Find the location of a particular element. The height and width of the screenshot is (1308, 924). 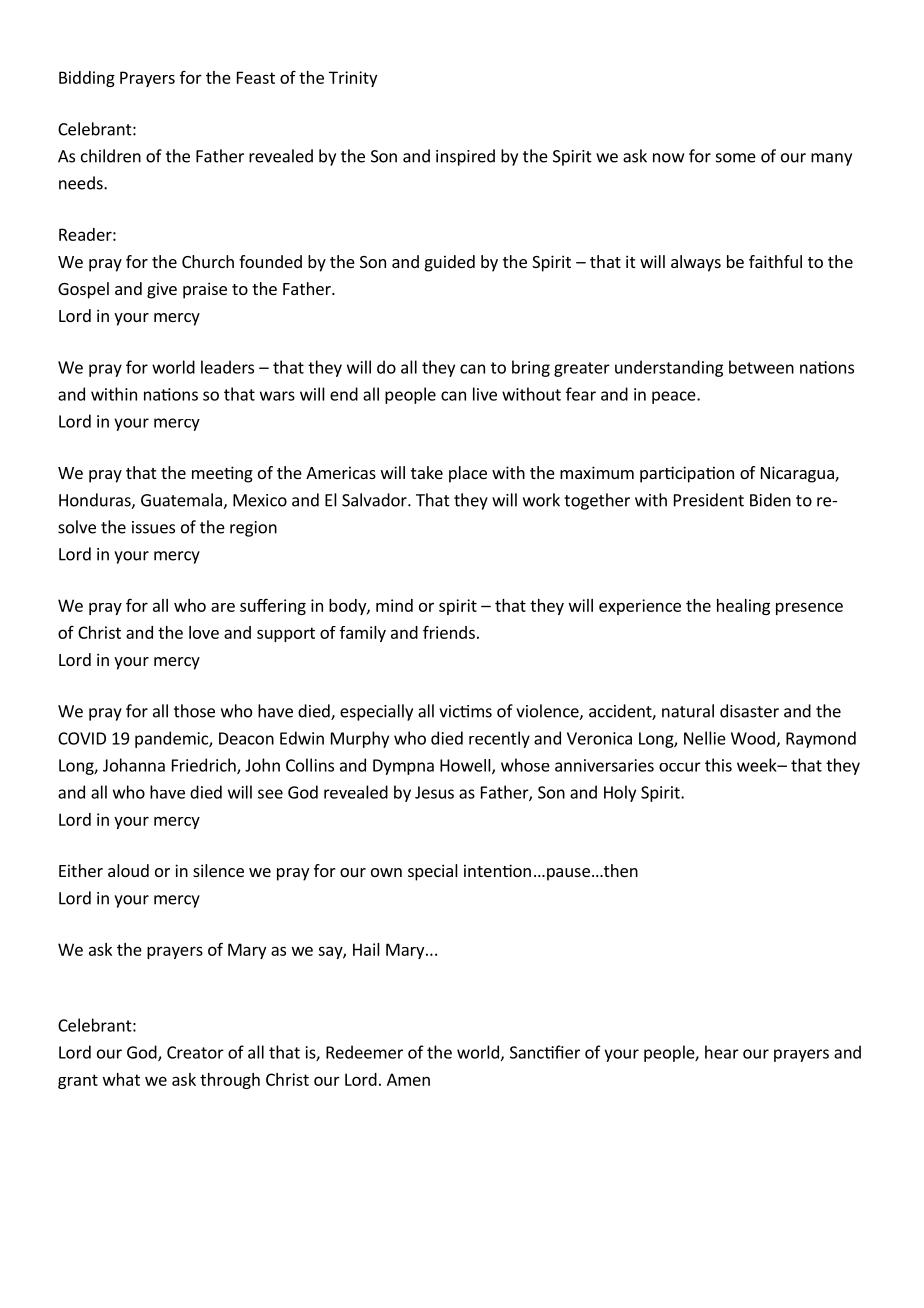

mind is located at coordinates (394, 605).
